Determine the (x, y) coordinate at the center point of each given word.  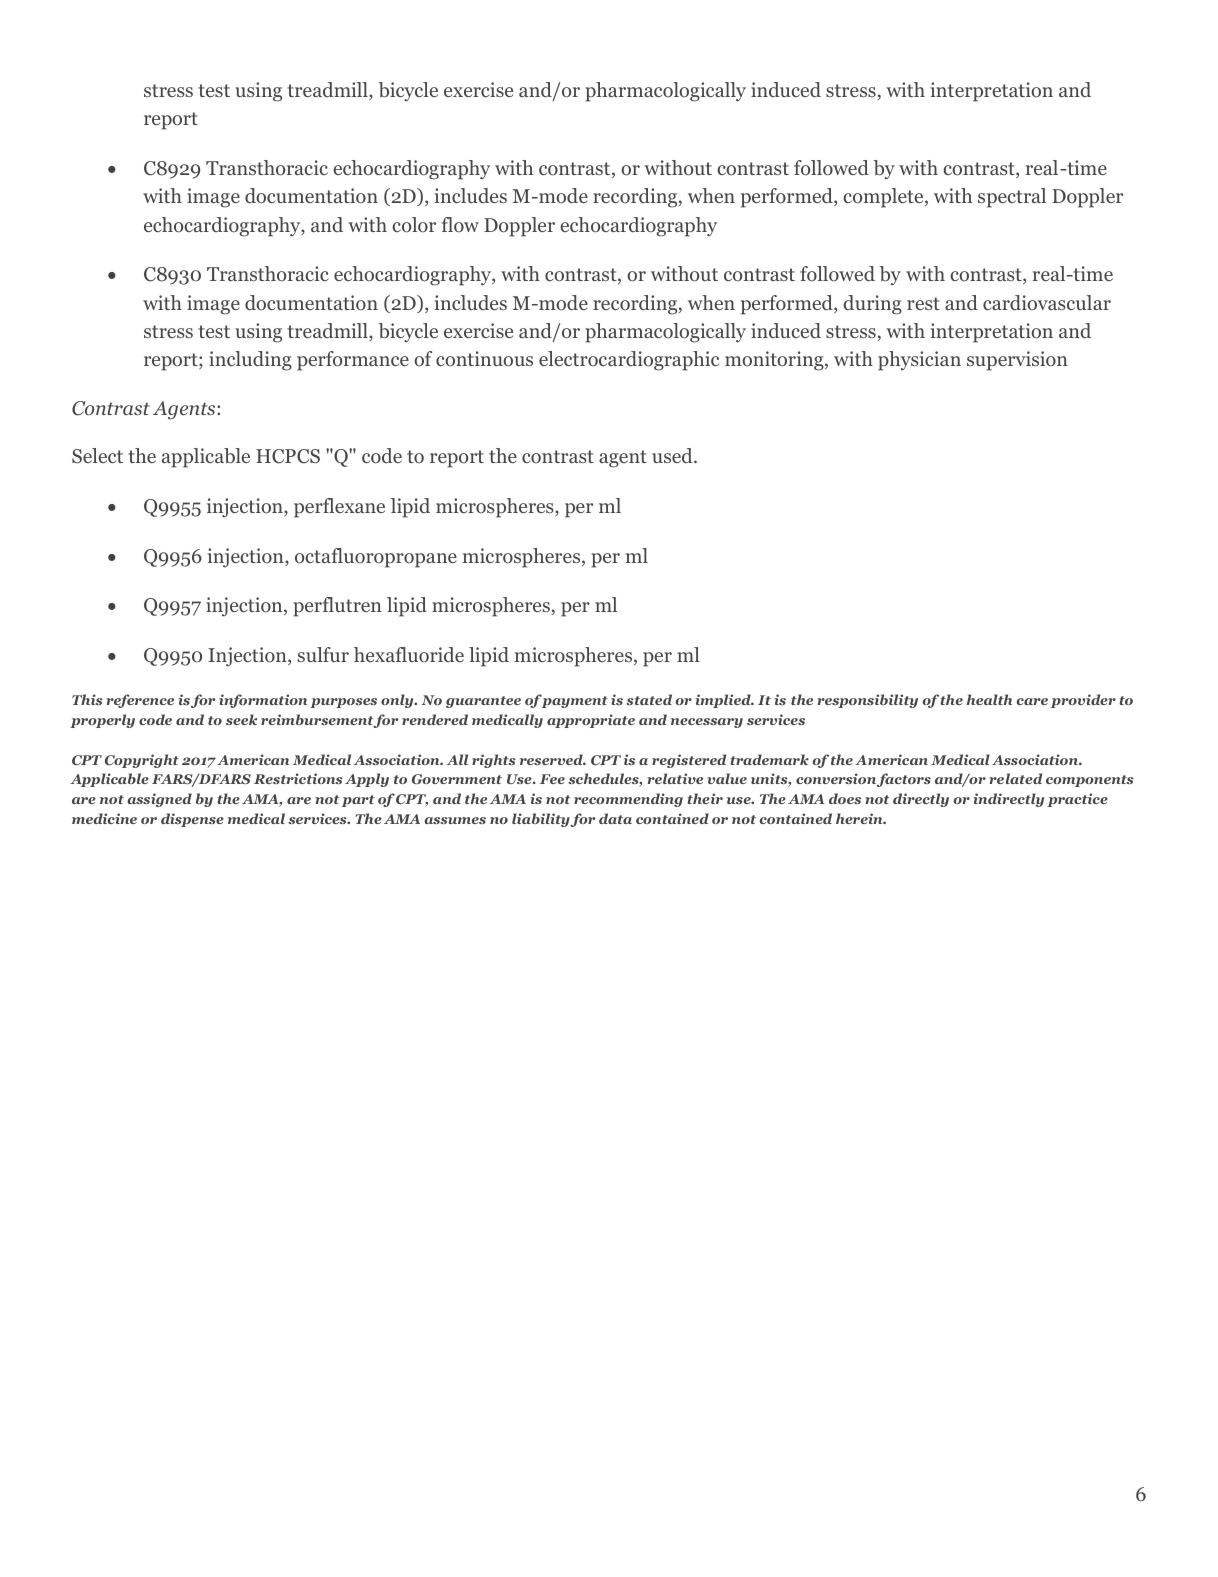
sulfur (323, 654)
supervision (1017, 361)
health (989, 699)
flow (460, 225)
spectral (1012, 198)
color (414, 225)
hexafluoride (409, 654)
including (250, 361)
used (673, 455)
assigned (159, 800)
